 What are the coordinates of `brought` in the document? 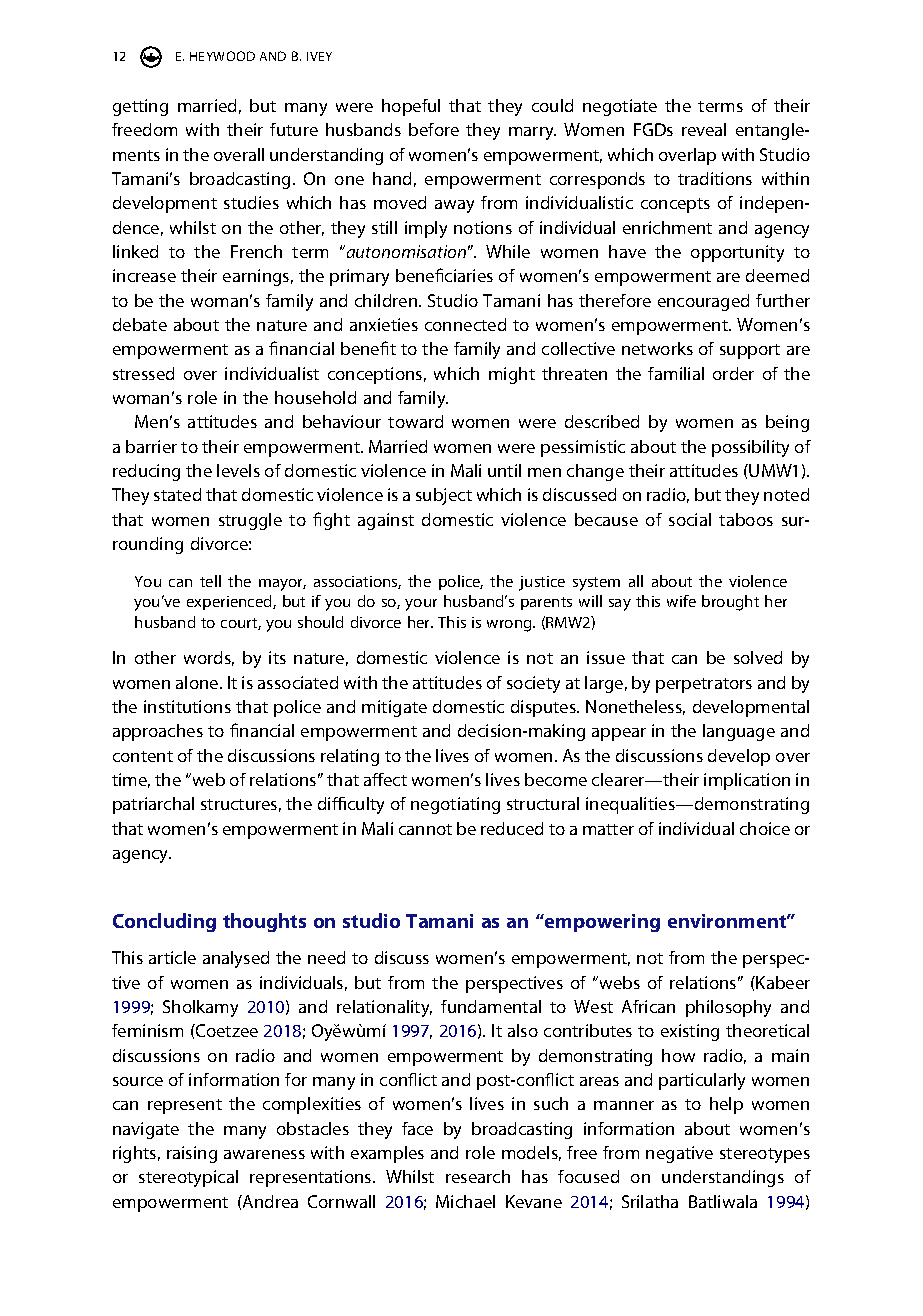 It's located at (730, 603).
